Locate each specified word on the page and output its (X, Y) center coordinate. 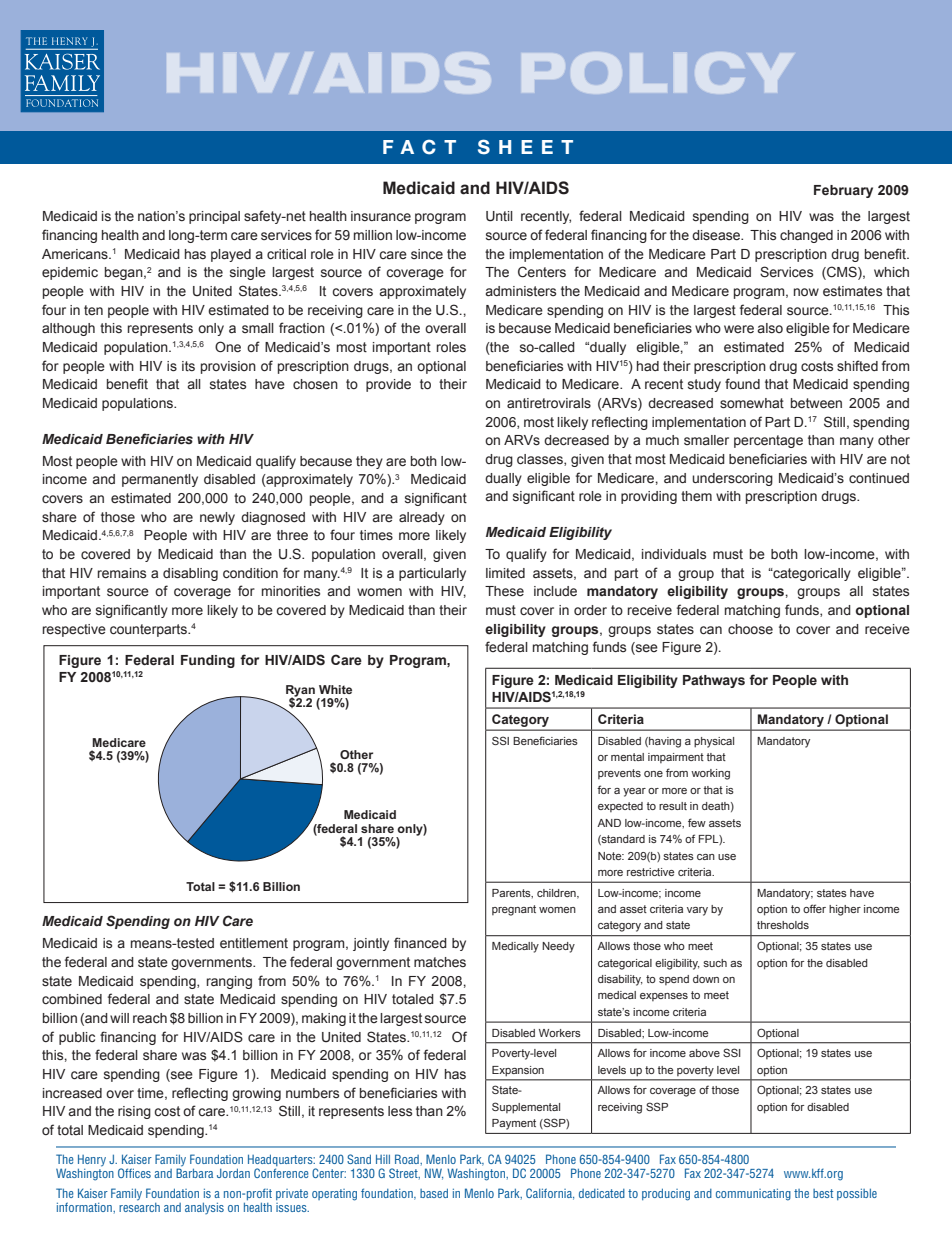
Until (499, 216)
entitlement (254, 943)
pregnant (514, 910)
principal (214, 217)
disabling (190, 574)
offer (814, 908)
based (434, 1193)
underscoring (732, 479)
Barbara (194, 1172)
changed (806, 236)
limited (505, 573)
